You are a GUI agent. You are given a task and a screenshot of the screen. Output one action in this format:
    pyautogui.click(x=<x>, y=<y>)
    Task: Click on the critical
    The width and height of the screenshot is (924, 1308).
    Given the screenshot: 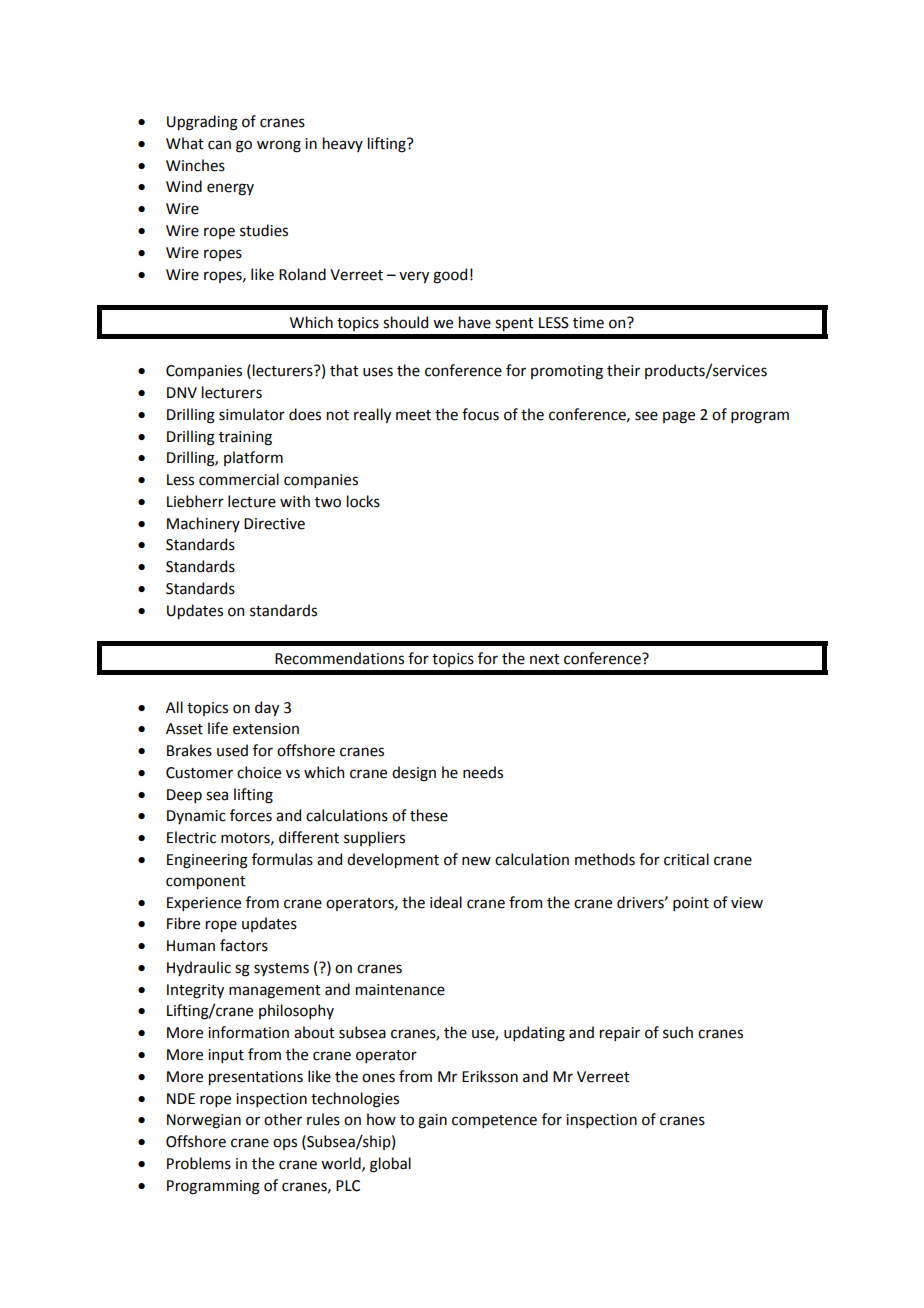 What is the action you would take?
    pyautogui.click(x=686, y=859)
